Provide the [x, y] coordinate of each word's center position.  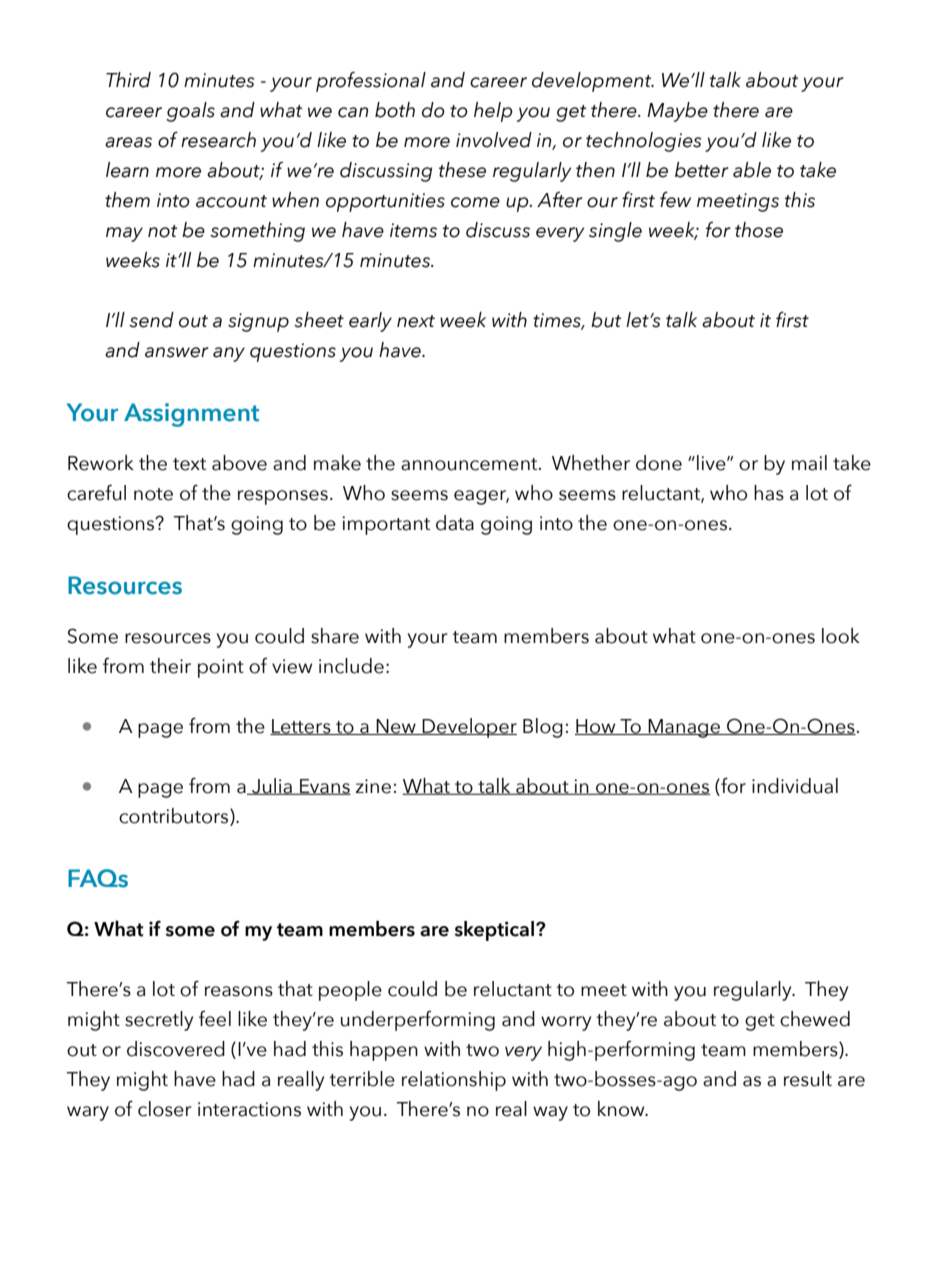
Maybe [677, 112]
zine [373, 786]
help [493, 112]
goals [190, 112]
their [170, 666]
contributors [175, 817]
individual [795, 786]
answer [177, 352]
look [841, 636]
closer [165, 1109]
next [416, 321]
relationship [454, 1081]
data [455, 523]
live [712, 463]
